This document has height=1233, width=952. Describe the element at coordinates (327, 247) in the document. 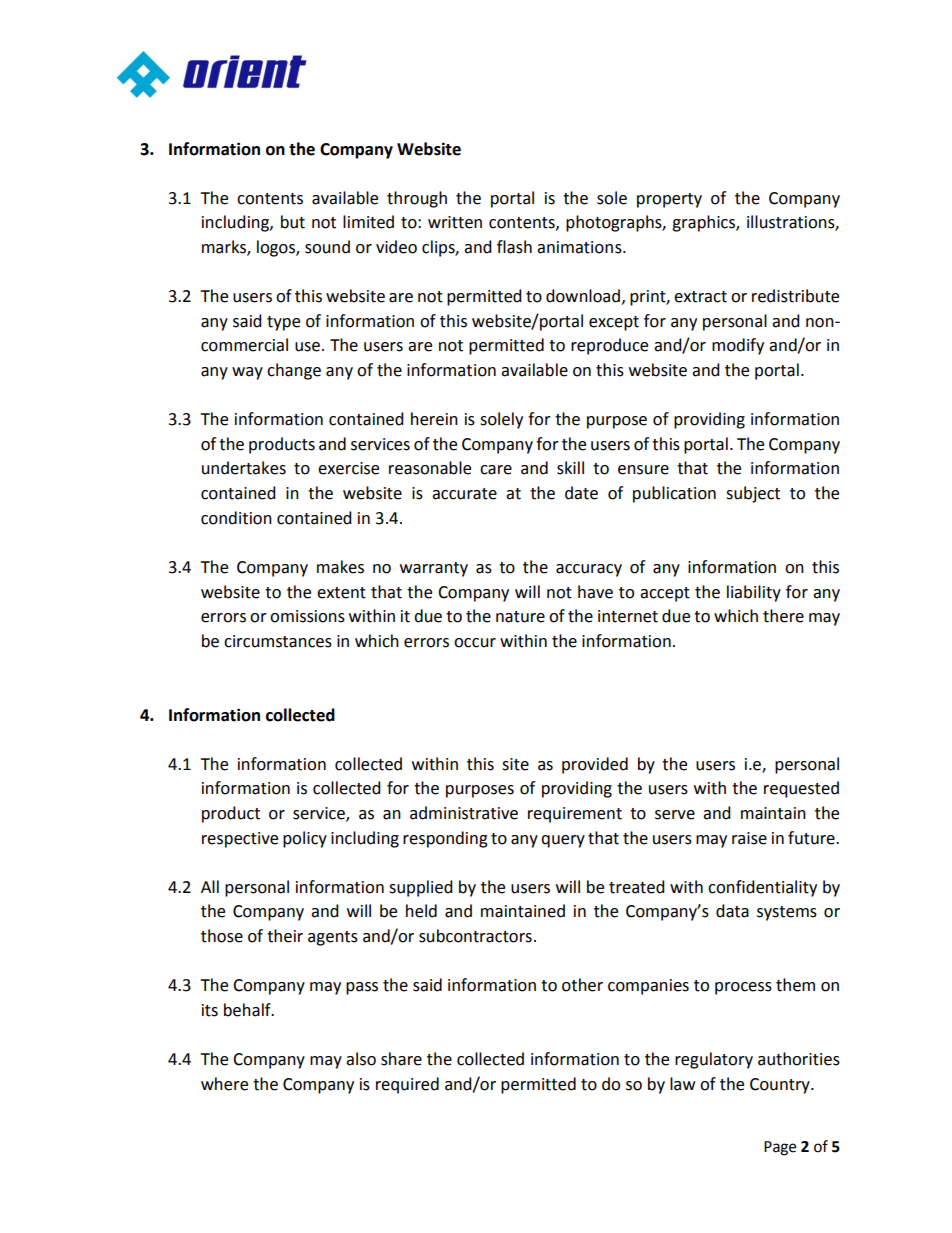

I see `sound` at that location.
